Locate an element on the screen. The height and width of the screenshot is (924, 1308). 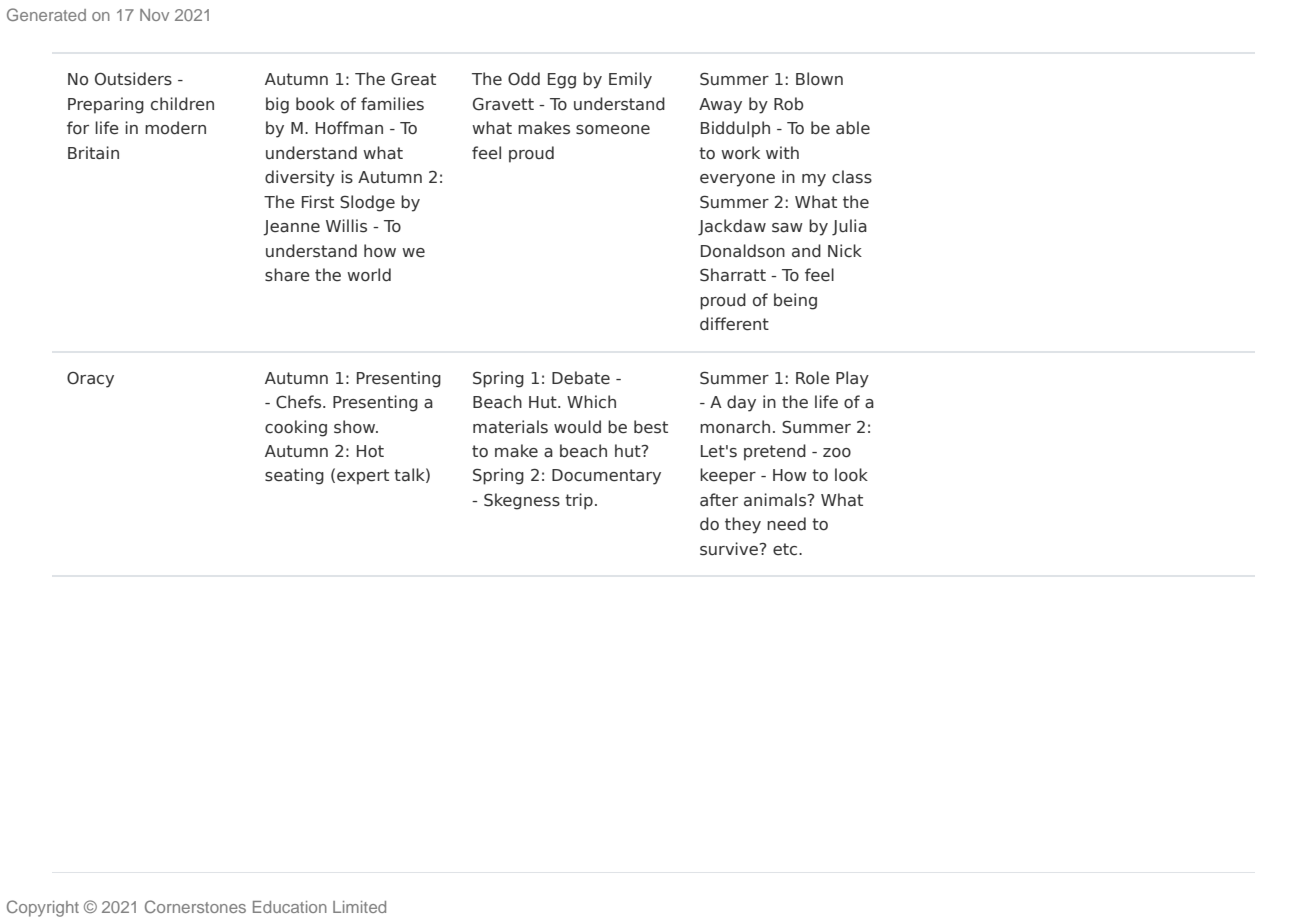
share is located at coordinates (287, 275).
